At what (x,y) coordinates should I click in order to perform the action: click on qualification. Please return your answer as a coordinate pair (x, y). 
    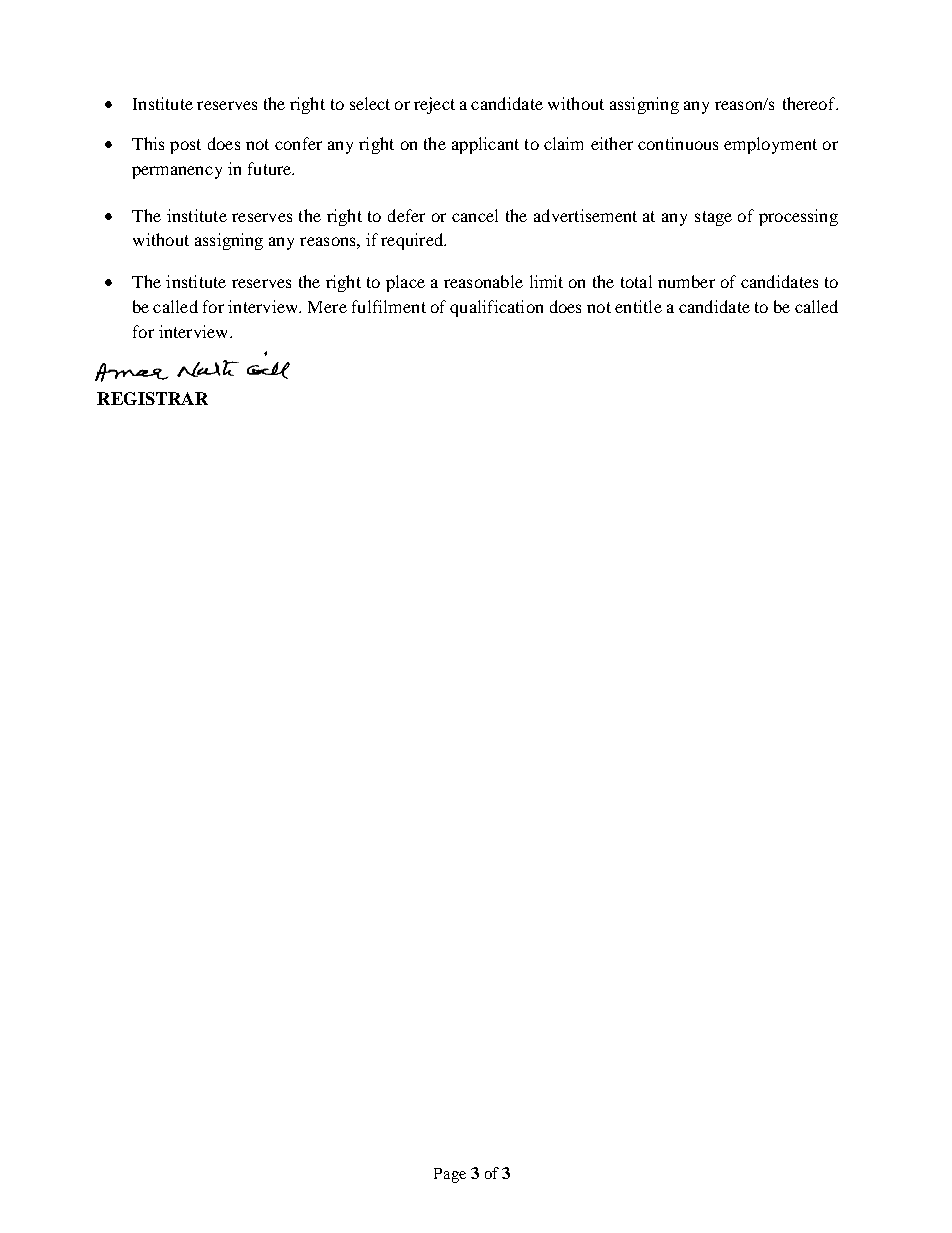
    Looking at the image, I should click on (496, 308).
